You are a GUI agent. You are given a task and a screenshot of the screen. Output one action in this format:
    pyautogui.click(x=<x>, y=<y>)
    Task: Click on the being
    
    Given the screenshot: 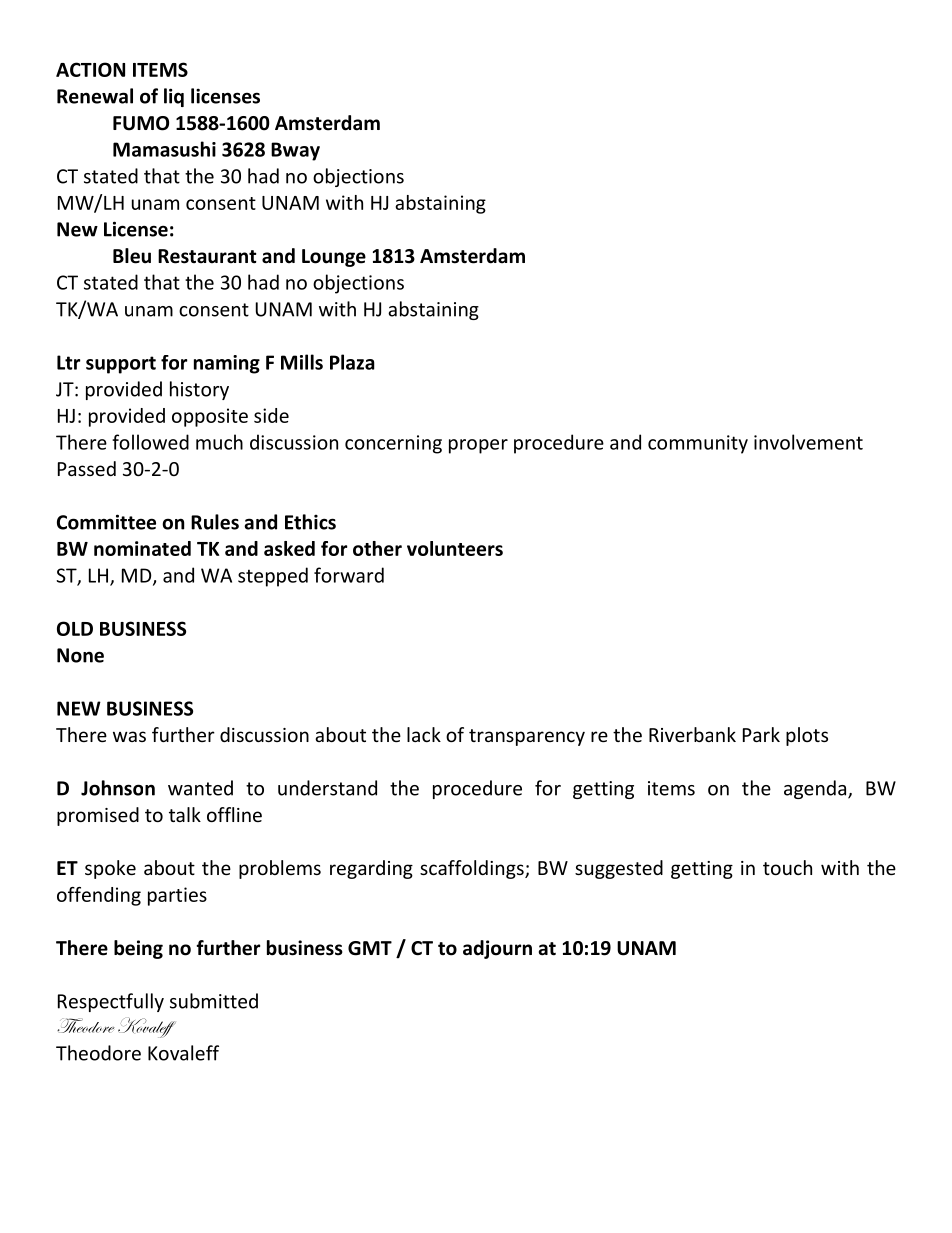 What is the action you would take?
    pyautogui.click(x=138, y=949)
